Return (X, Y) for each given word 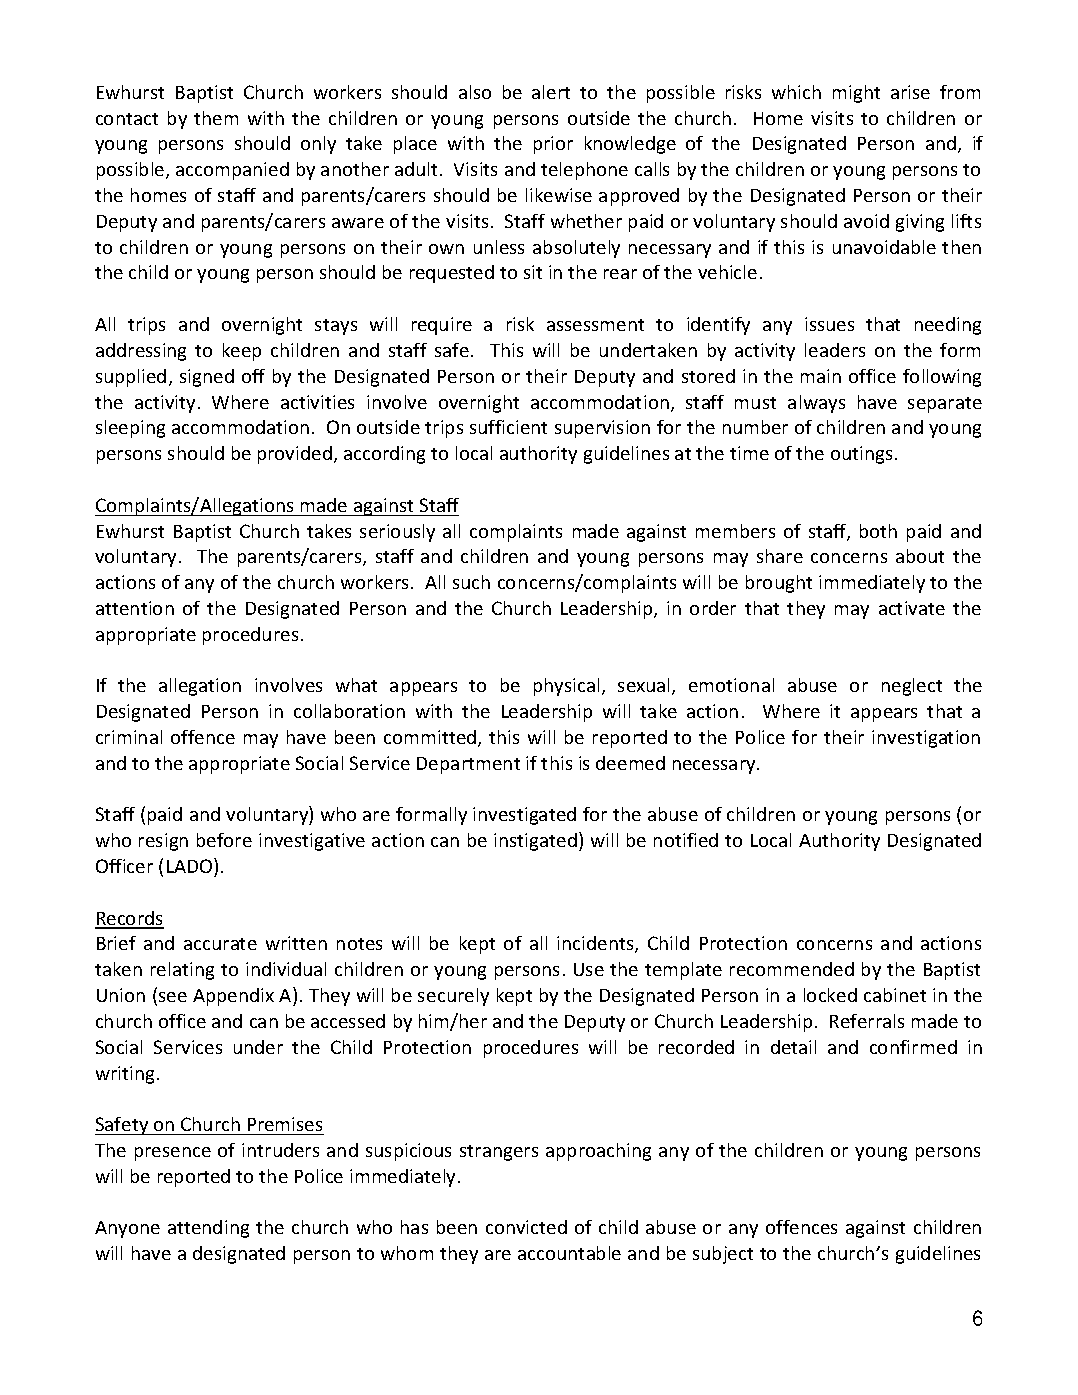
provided (295, 455)
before (224, 840)
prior (553, 145)
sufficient (508, 427)
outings (861, 455)
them (216, 118)
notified (686, 840)
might (856, 94)
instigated (535, 842)
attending (208, 1229)
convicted (526, 1227)
